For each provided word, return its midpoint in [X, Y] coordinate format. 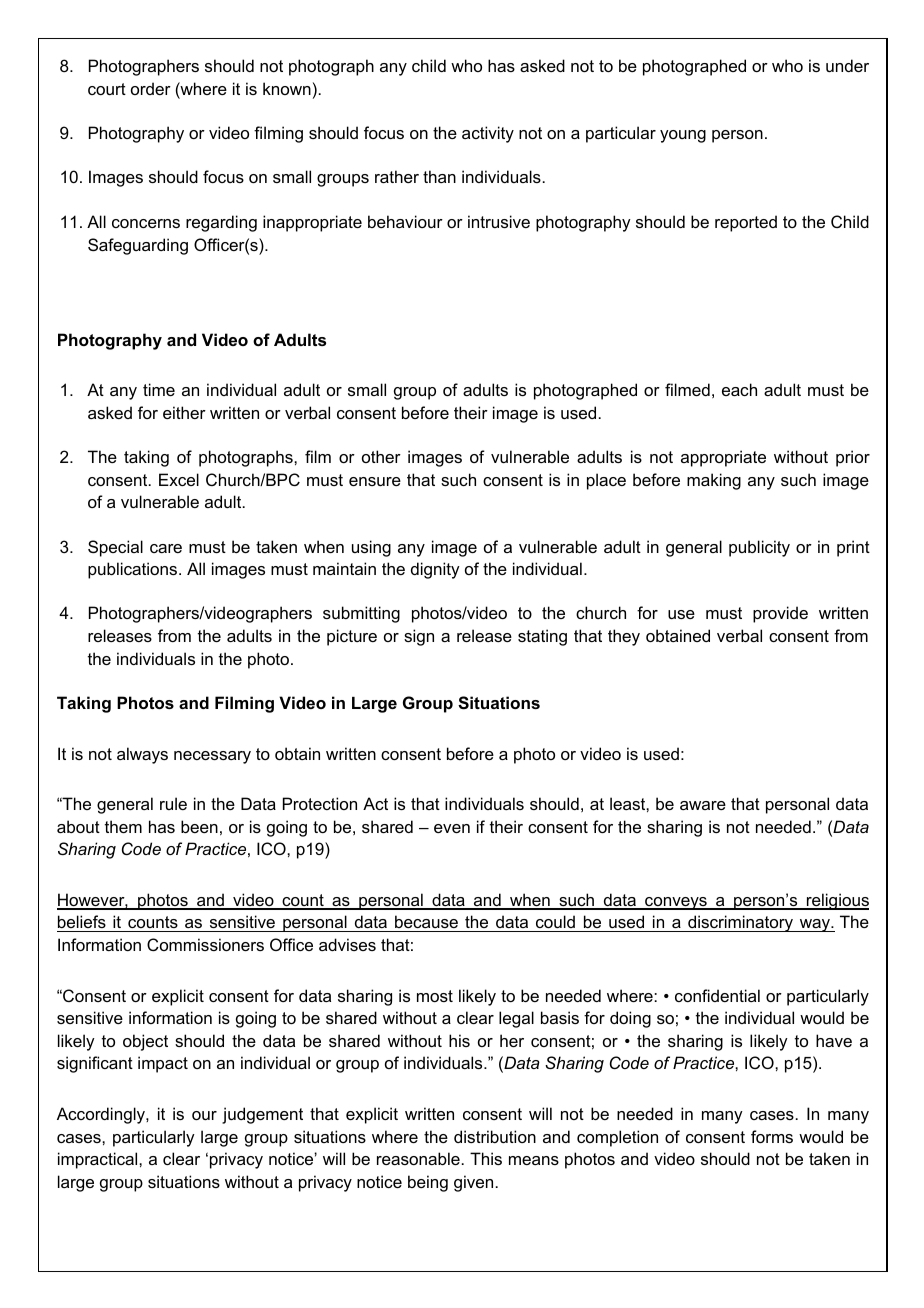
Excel [179, 479]
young [683, 136]
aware [703, 805]
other [381, 456]
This [486, 1158]
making [714, 481]
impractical [99, 1160]
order [151, 88]
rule [173, 803]
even [452, 828]
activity [488, 134]
